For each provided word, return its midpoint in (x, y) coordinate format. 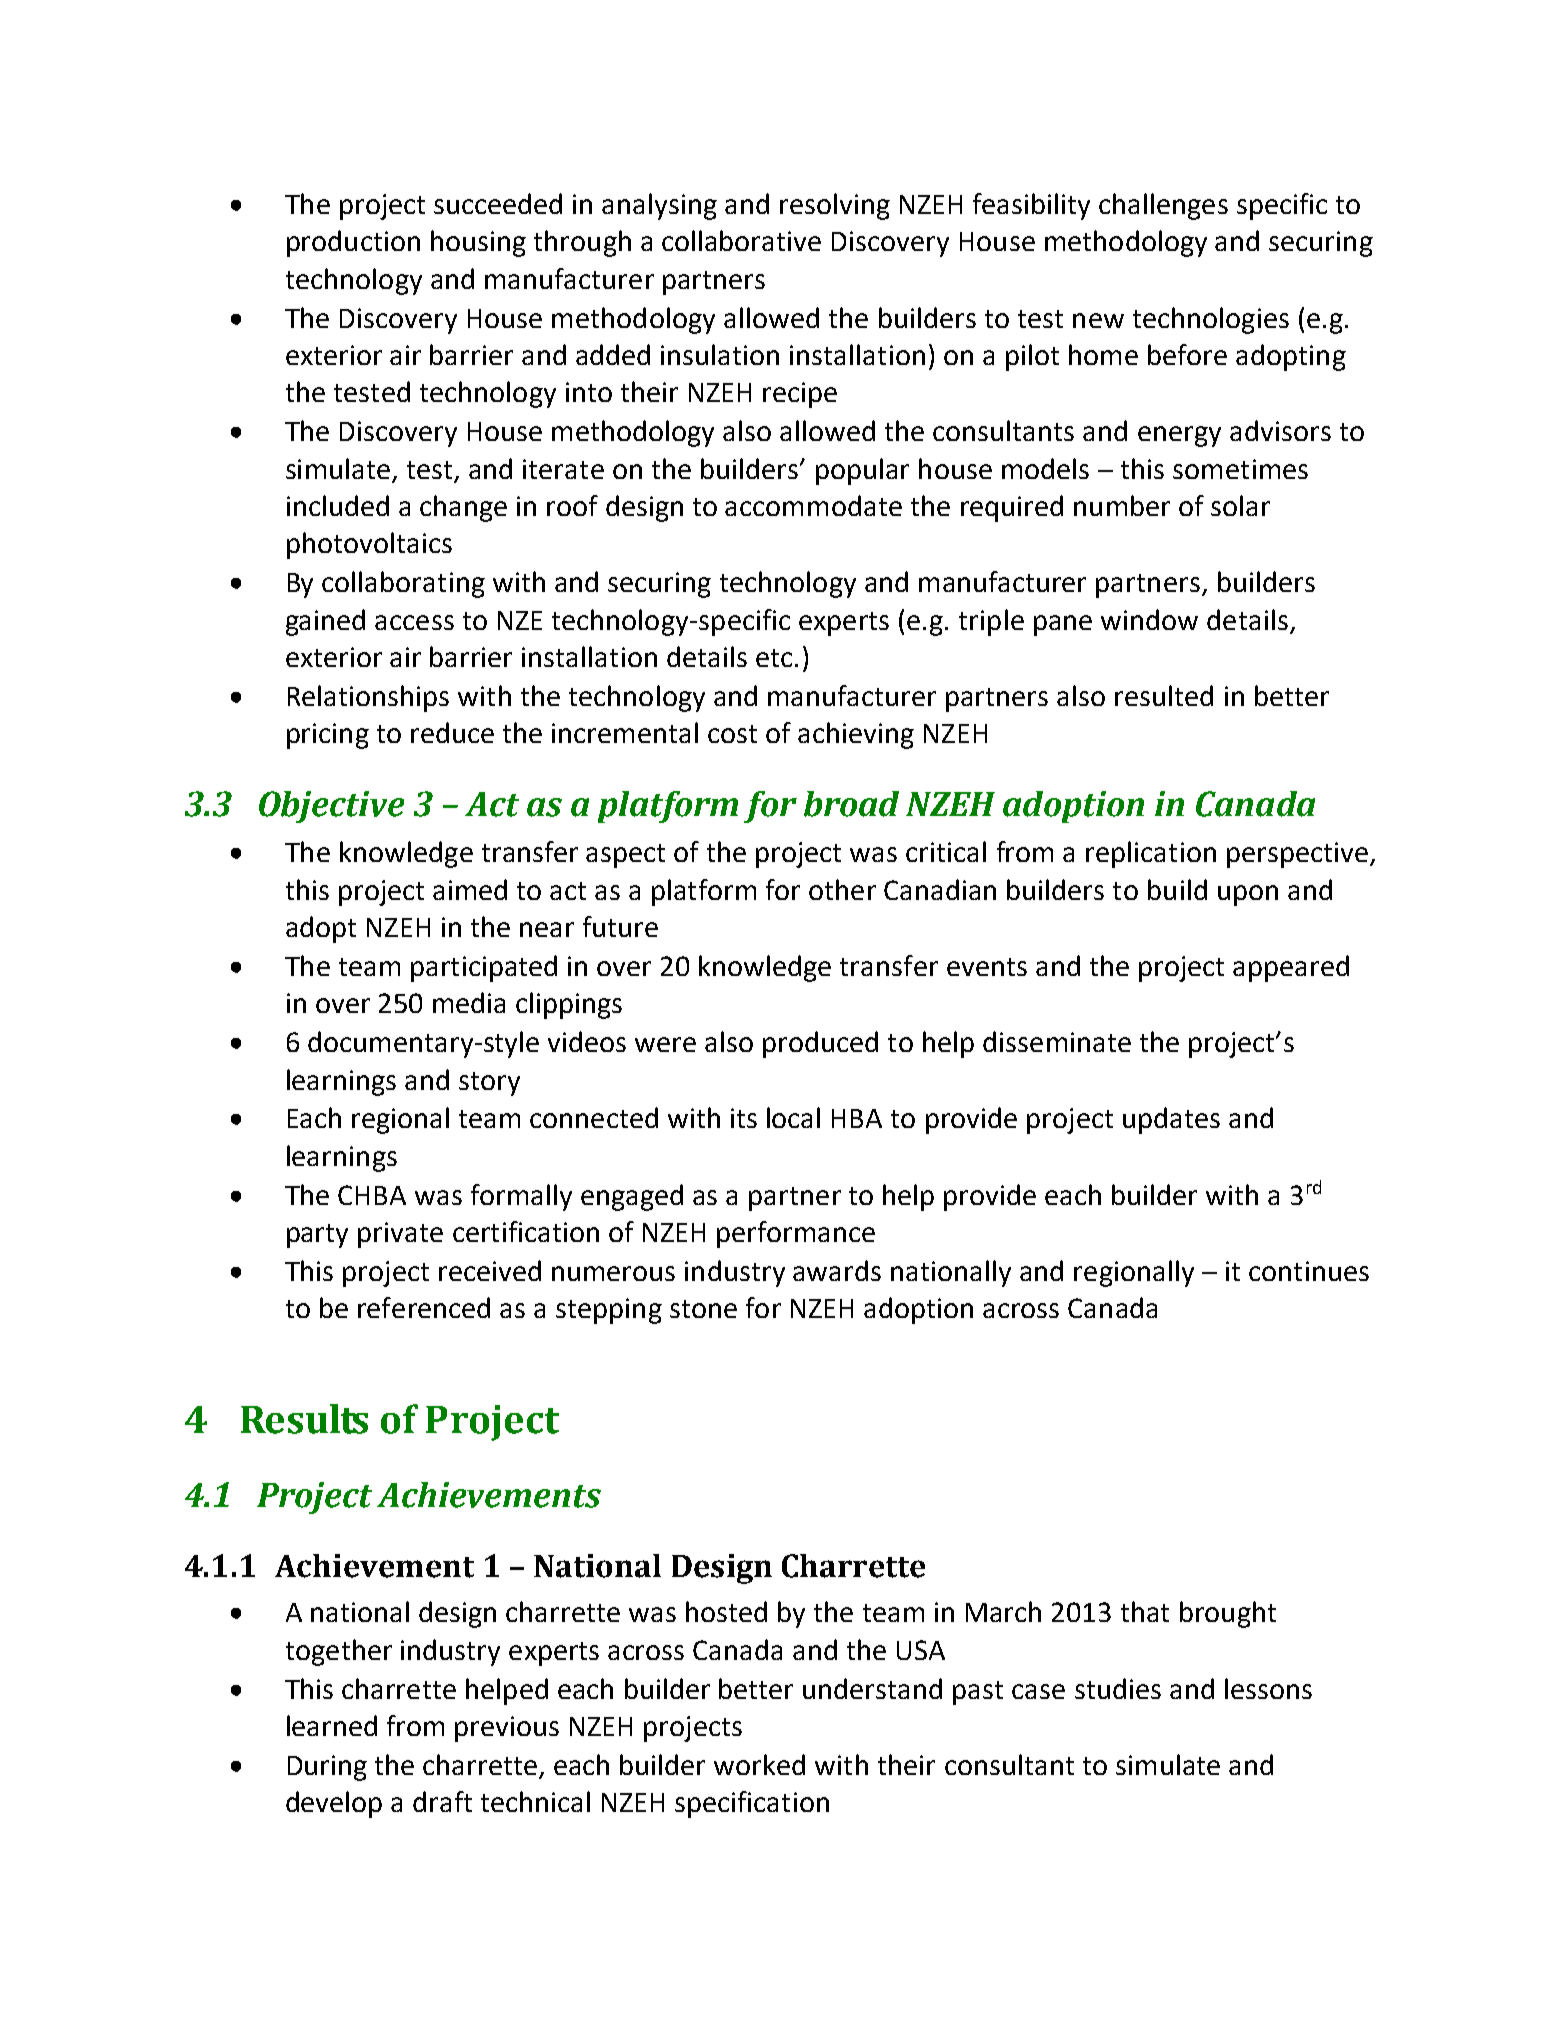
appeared (1291, 968)
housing (478, 243)
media (469, 1002)
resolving (835, 206)
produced (820, 1044)
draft (442, 1801)
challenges (1163, 206)
